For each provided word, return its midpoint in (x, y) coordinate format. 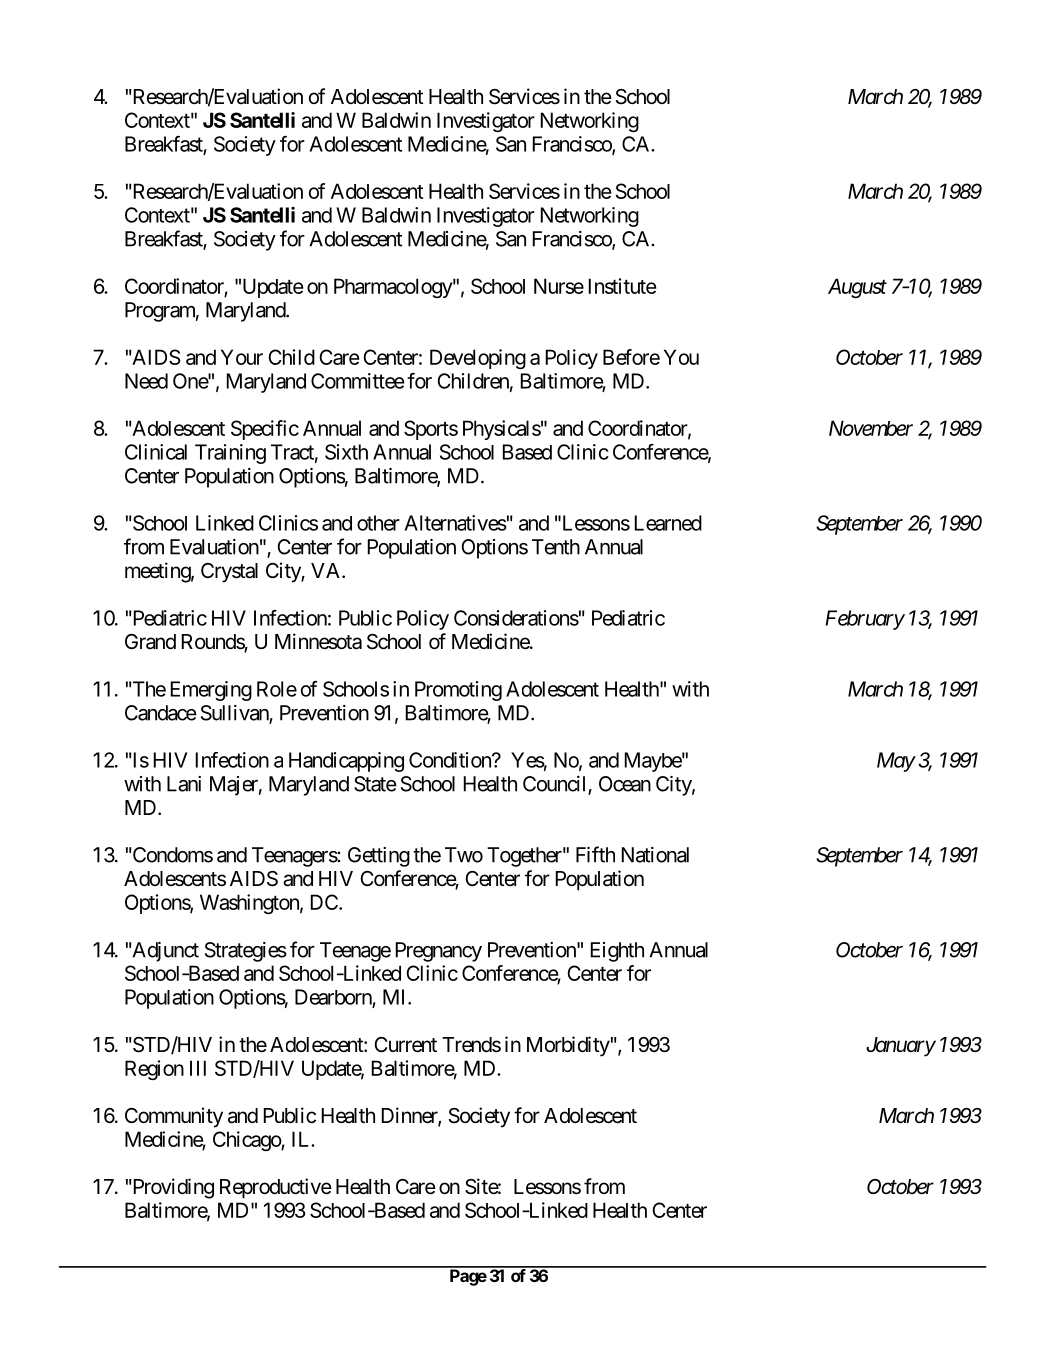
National (655, 855)
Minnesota (318, 641)
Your (242, 357)
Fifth (595, 854)
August (857, 288)
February (865, 620)
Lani (184, 784)
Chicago (247, 1141)
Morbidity (568, 1046)
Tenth (556, 547)
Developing (478, 359)
